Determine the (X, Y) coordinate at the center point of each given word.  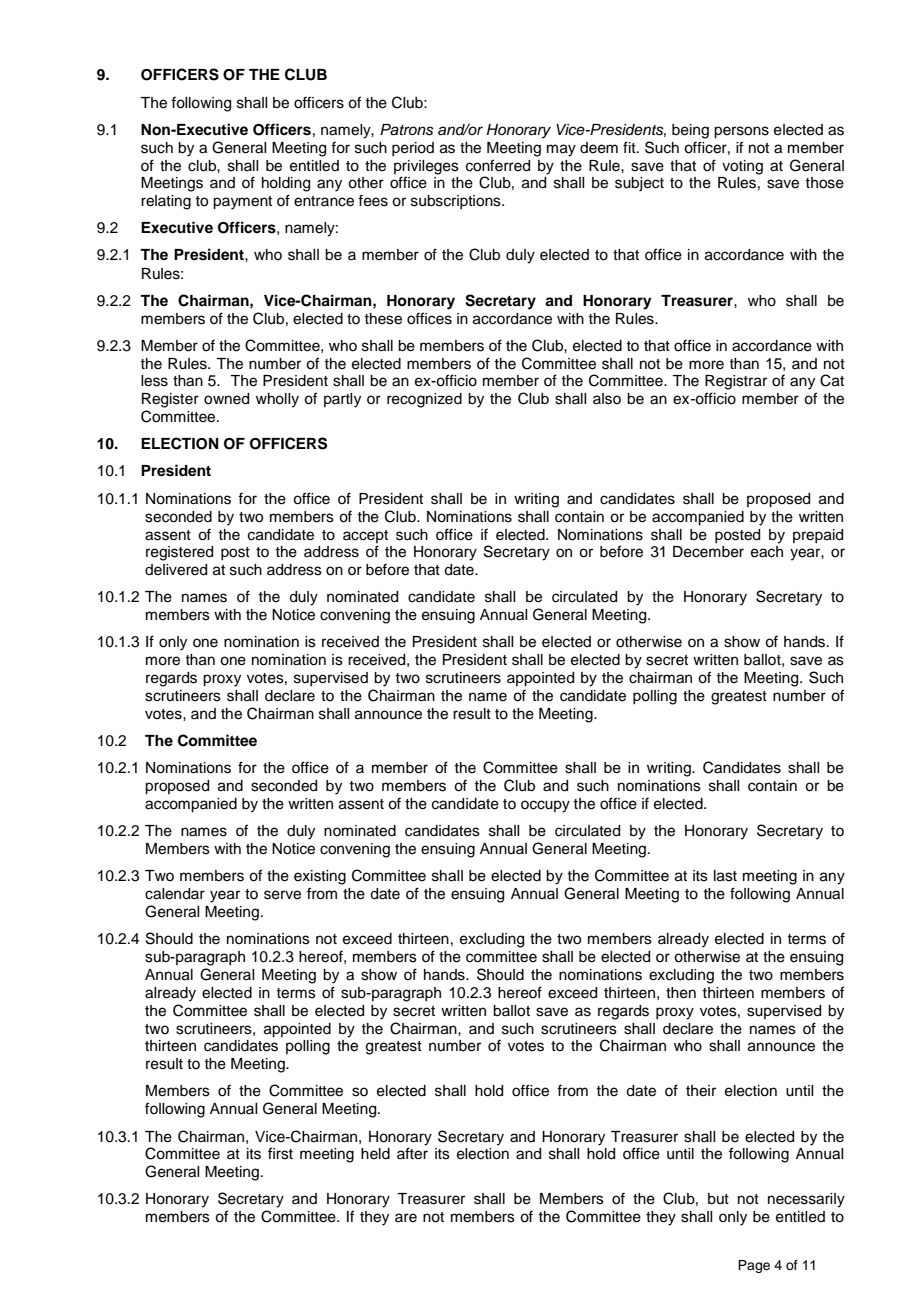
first (280, 1153)
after (412, 1153)
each (767, 552)
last (725, 876)
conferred (498, 165)
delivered (176, 570)
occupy (545, 806)
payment (242, 203)
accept (365, 536)
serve (282, 895)
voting (742, 167)
